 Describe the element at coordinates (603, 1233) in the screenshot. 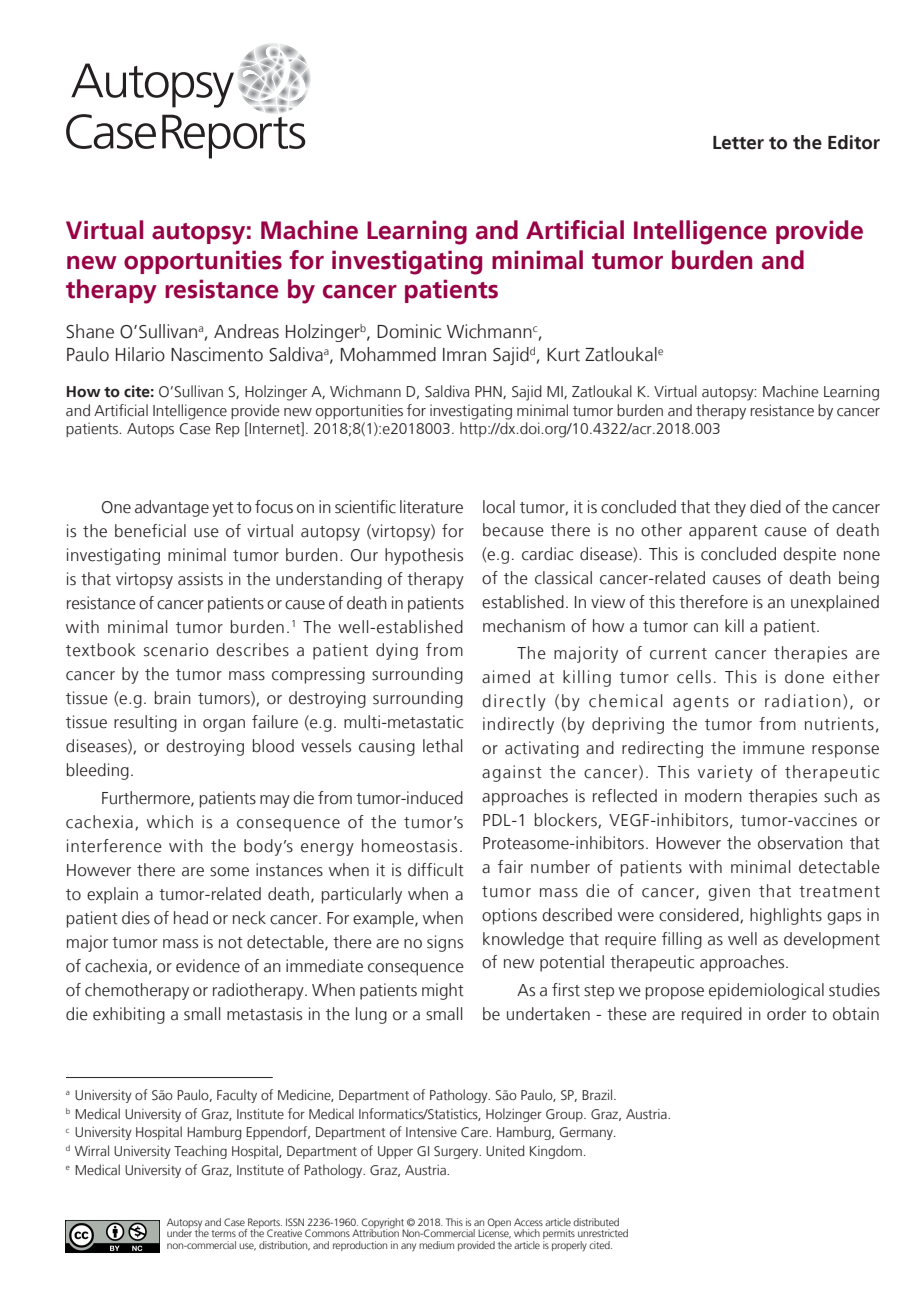

I see `unrestricted` at that location.
